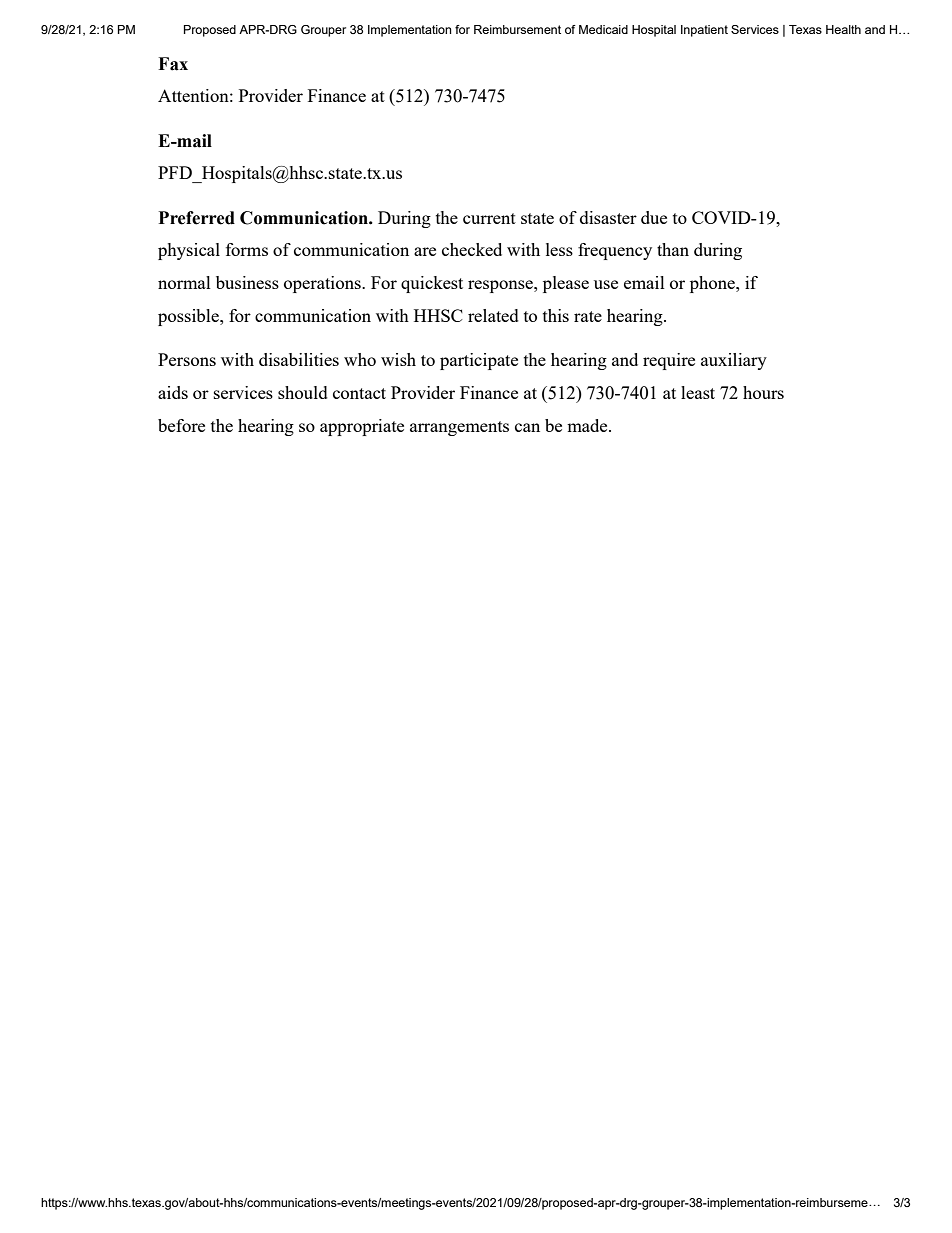 The image size is (952, 1233). I want to click on forms, so click(247, 249).
